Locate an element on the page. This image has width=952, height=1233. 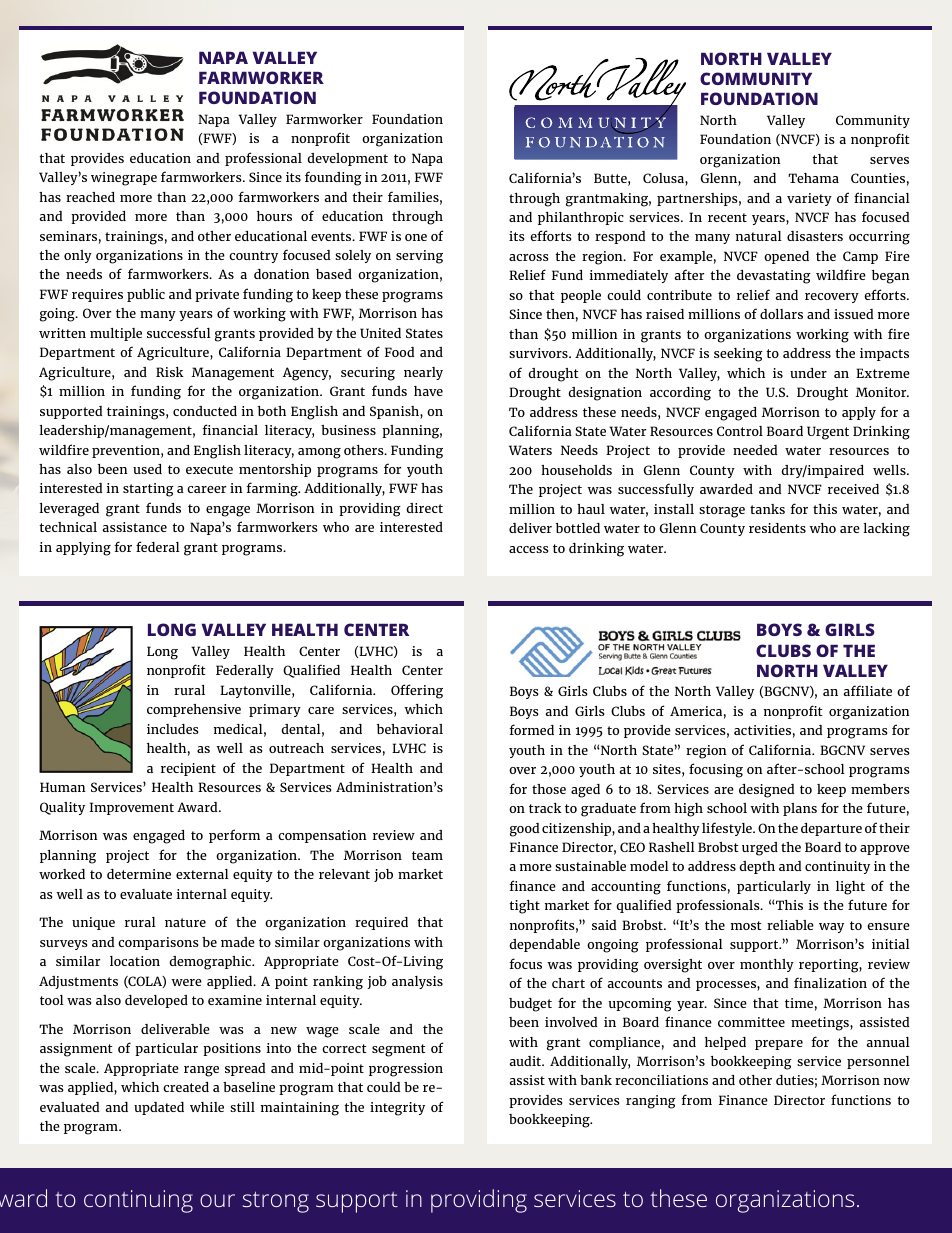
Offering is located at coordinates (417, 691).
